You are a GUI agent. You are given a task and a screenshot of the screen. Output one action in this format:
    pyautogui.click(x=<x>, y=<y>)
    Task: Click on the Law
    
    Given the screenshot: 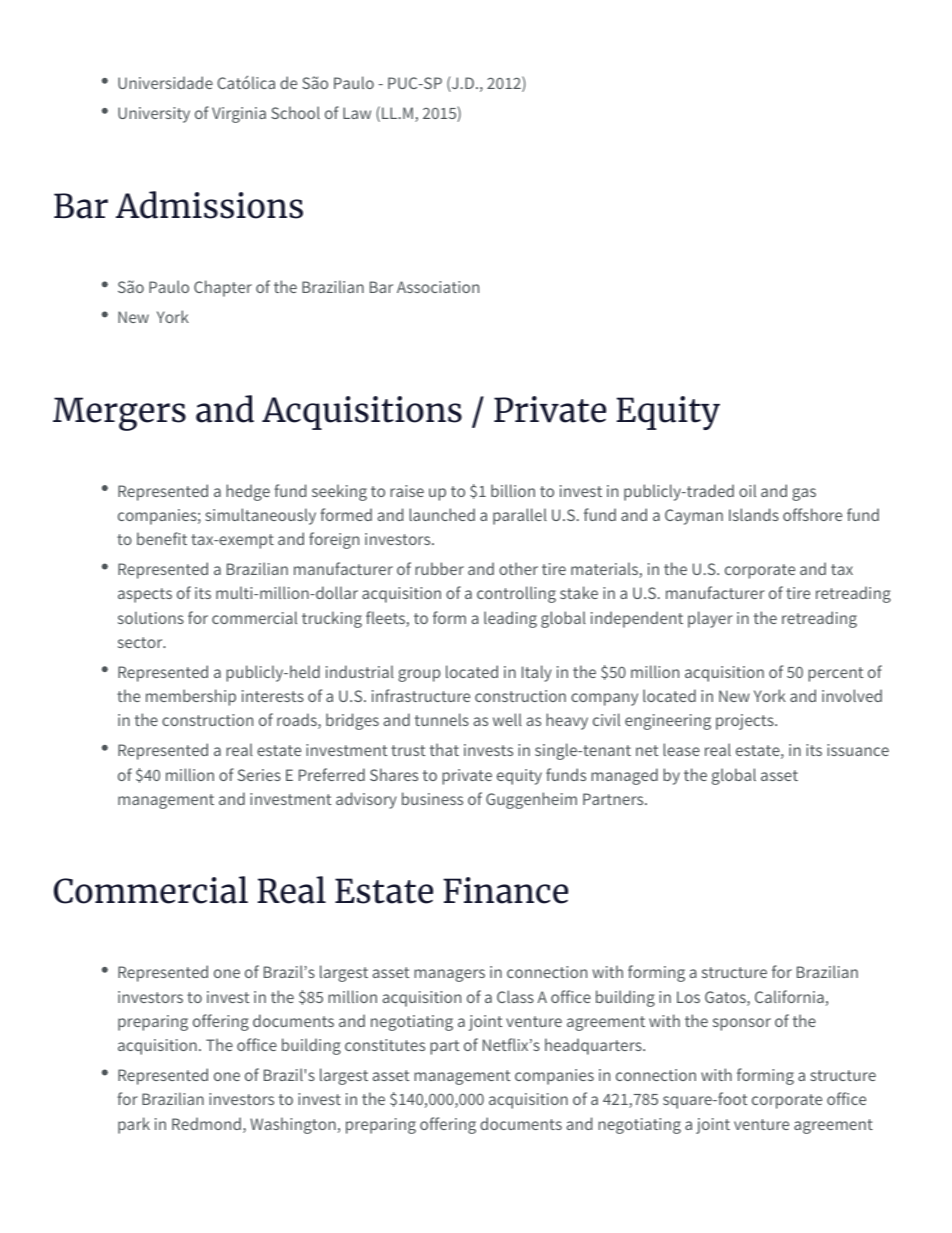 What is the action you would take?
    pyautogui.click(x=357, y=113)
